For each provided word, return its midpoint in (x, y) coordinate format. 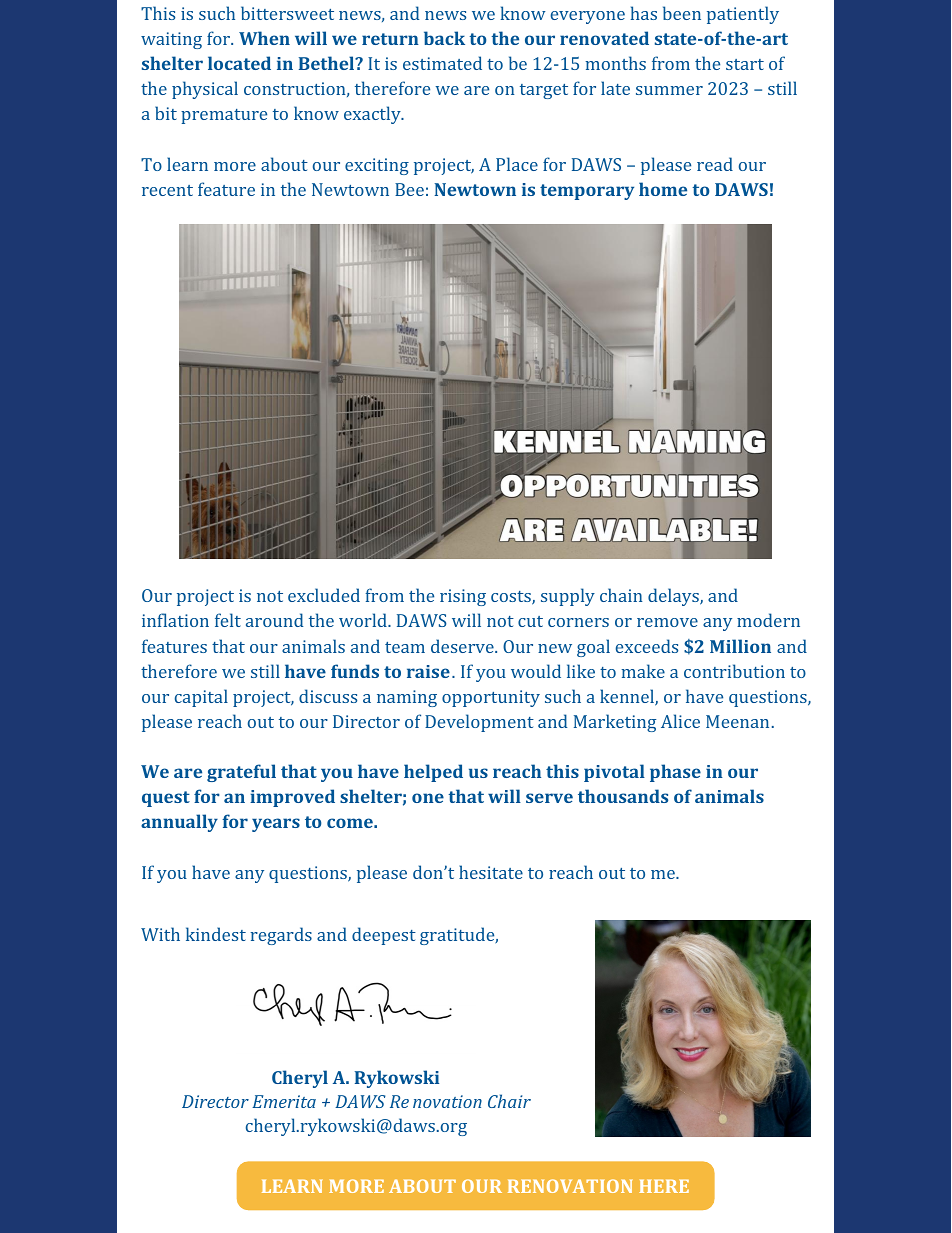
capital (201, 698)
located (239, 63)
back (444, 38)
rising (463, 597)
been (682, 13)
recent (167, 190)
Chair (509, 1101)
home (663, 189)
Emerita (284, 1101)
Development (479, 723)
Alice (680, 721)
